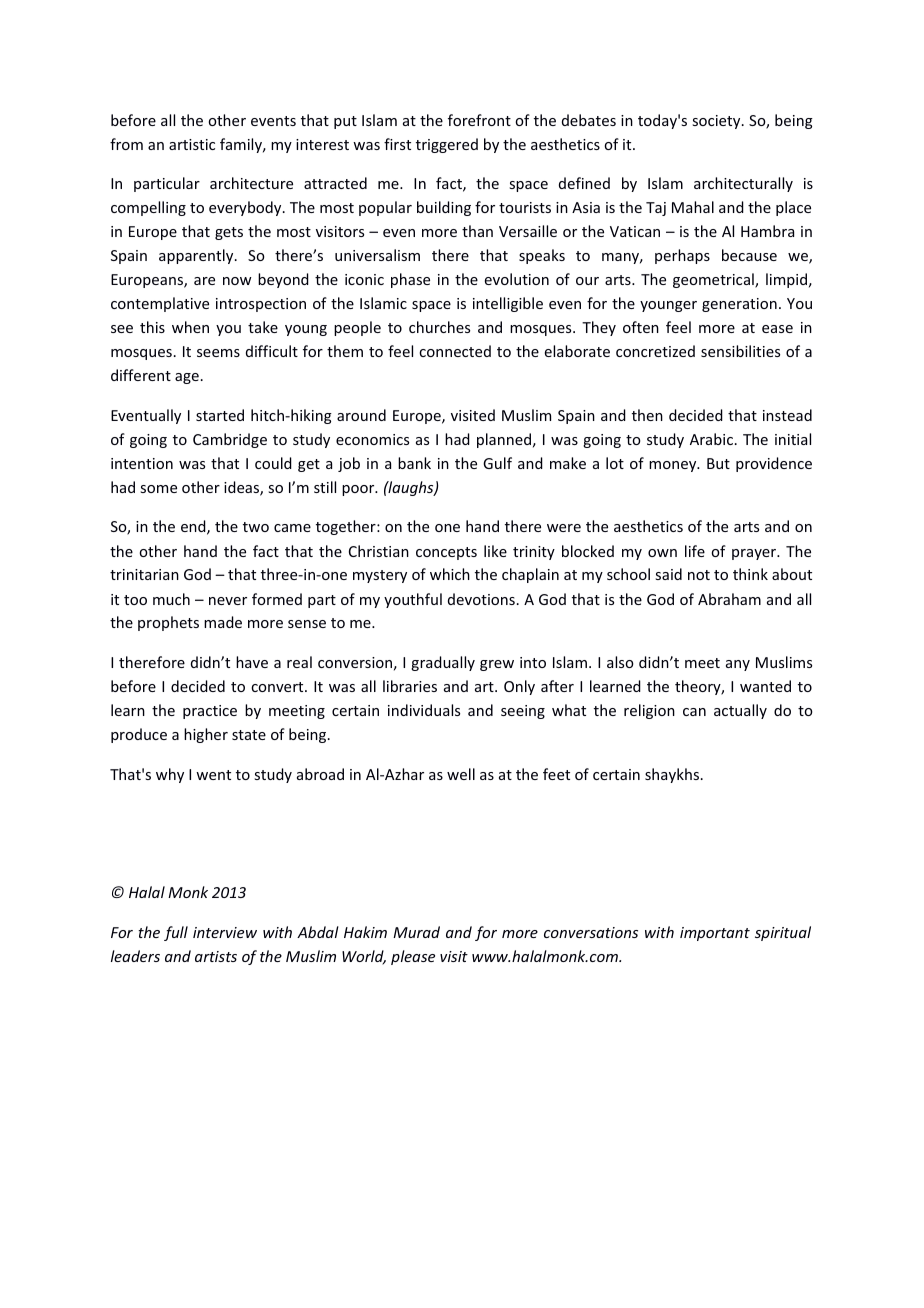 The height and width of the screenshot is (1308, 924). I want to click on interview, so click(225, 932).
